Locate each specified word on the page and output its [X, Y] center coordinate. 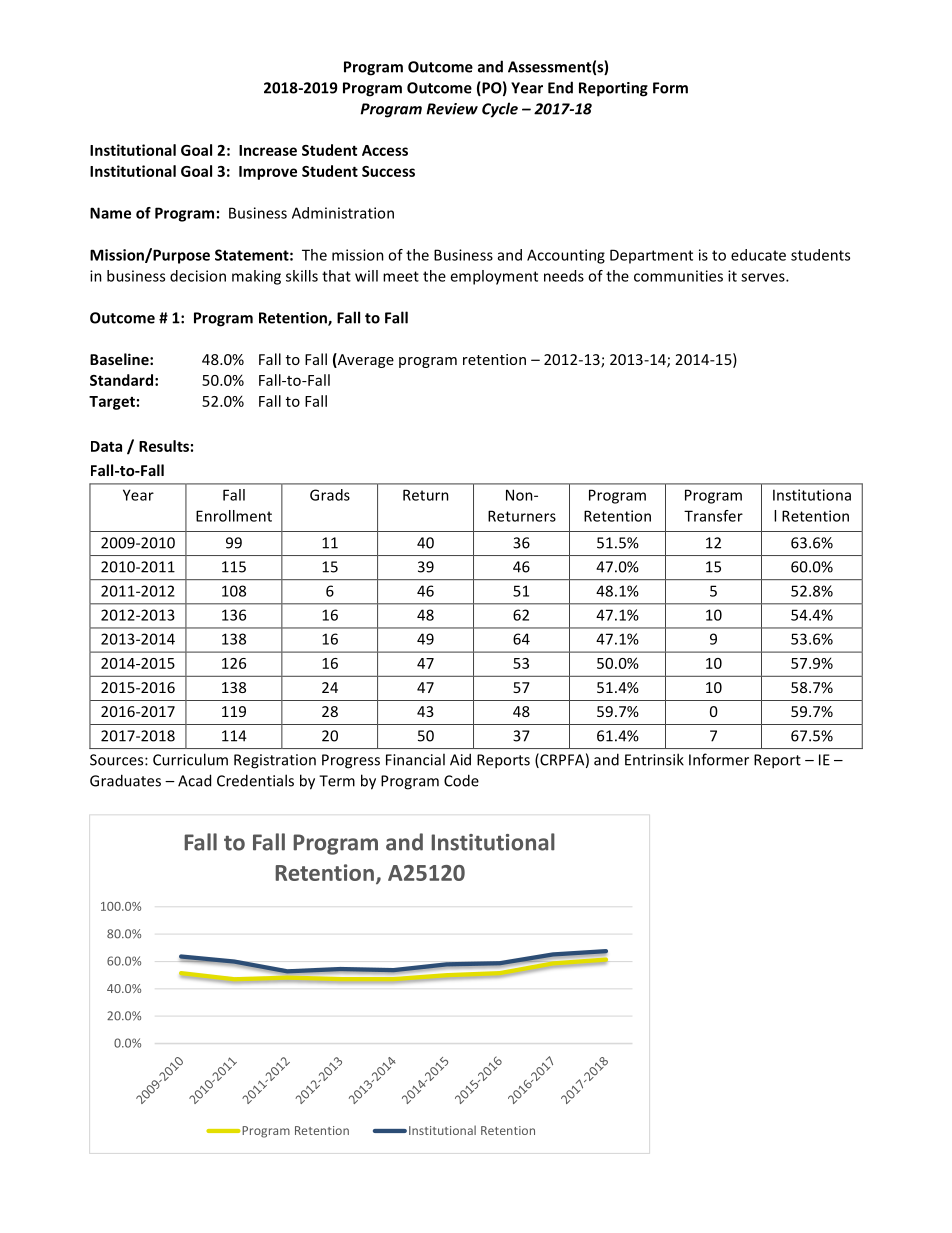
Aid [460, 759]
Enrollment [234, 516]
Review [452, 109]
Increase [268, 150]
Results [164, 446]
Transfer [713, 516]
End [560, 87]
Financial [415, 759]
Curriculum [190, 759]
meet [401, 276]
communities [678, 276]
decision [198, 276]
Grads [330, 495]
